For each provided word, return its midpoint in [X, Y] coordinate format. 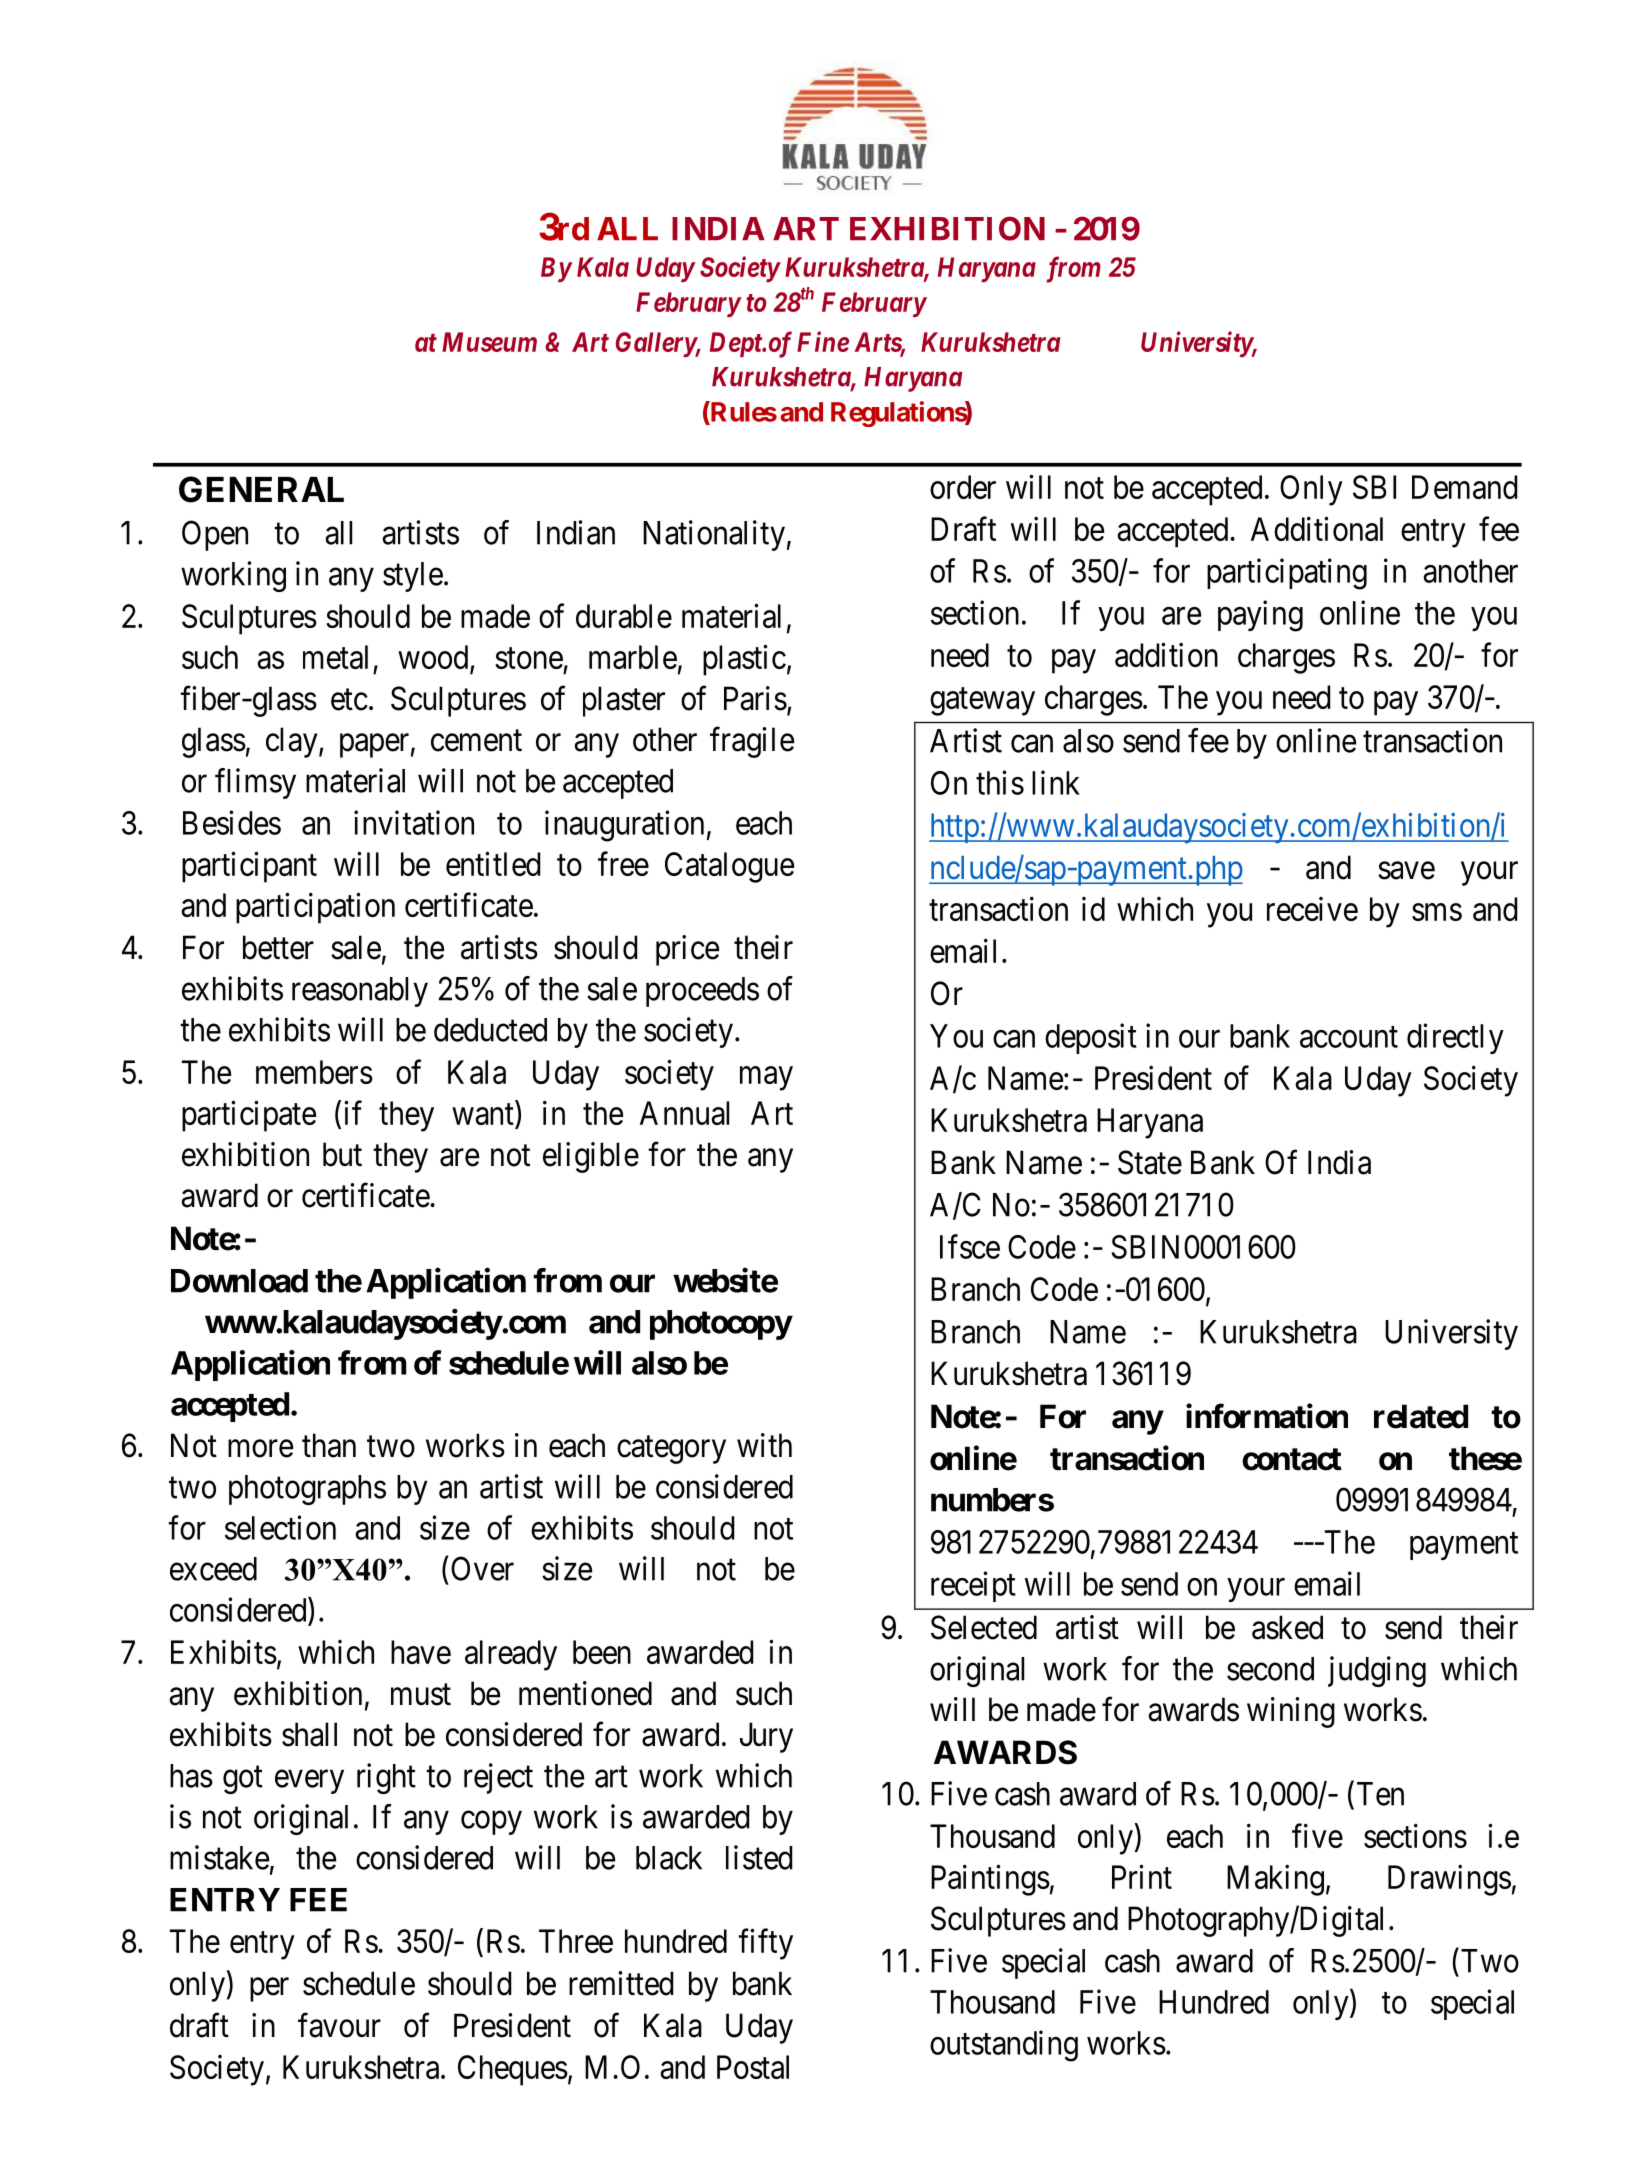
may [766, 1079]
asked [1287, 1627]
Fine [823, 341]
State [1150, 1162]
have [421, 1652]
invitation [414, 822]
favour [339, 2025]
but [342, 1154]
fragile [752, 742]
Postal [753, 2067]
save [1406, 871]
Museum [489, 342]
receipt [973, 1586]
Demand [1465, 487]
